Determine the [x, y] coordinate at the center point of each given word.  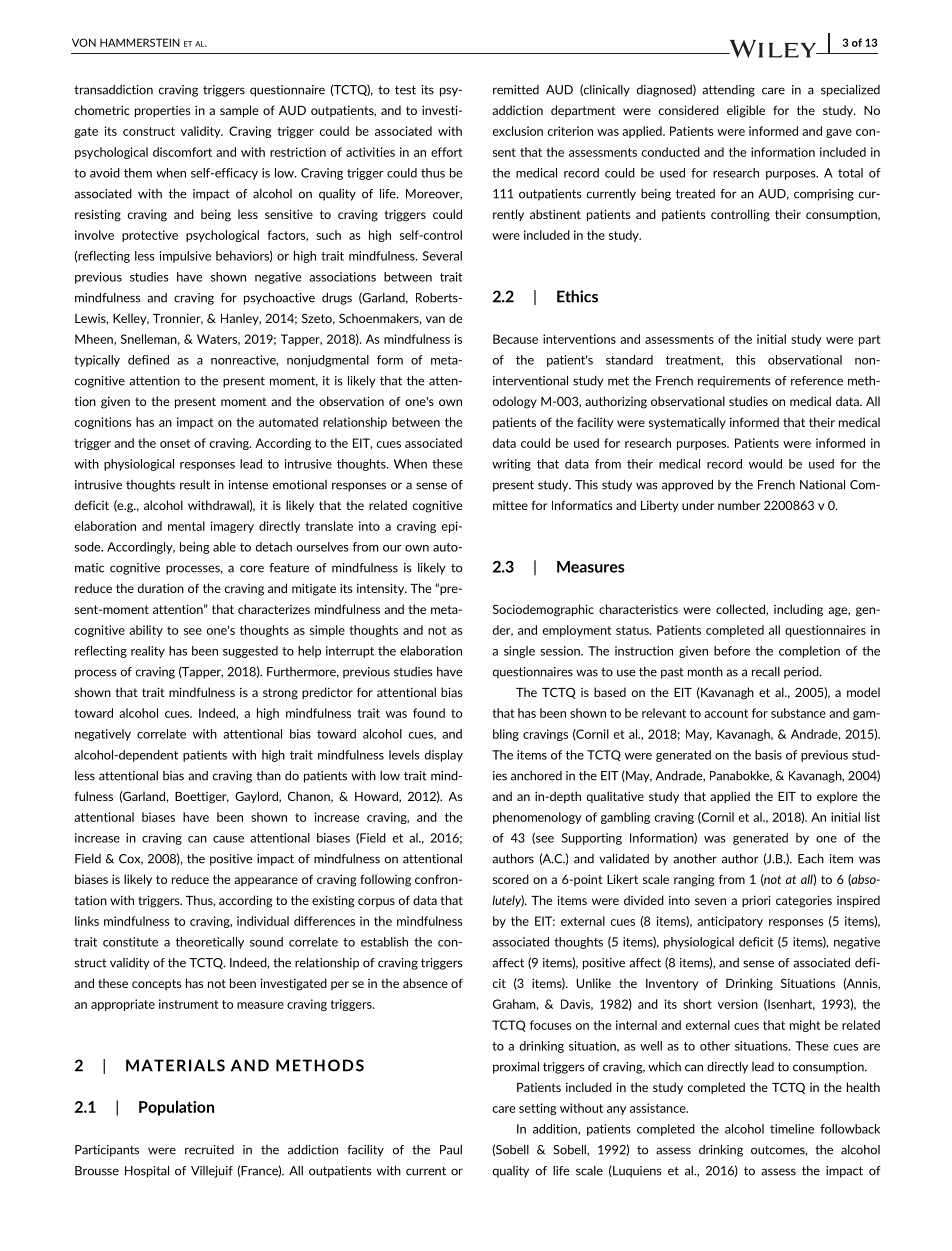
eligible [746, 111]
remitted [516, 90]
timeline [792, 1129]
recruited [209, 1150]
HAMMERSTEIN [140, 42]
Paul [451, 1150]
